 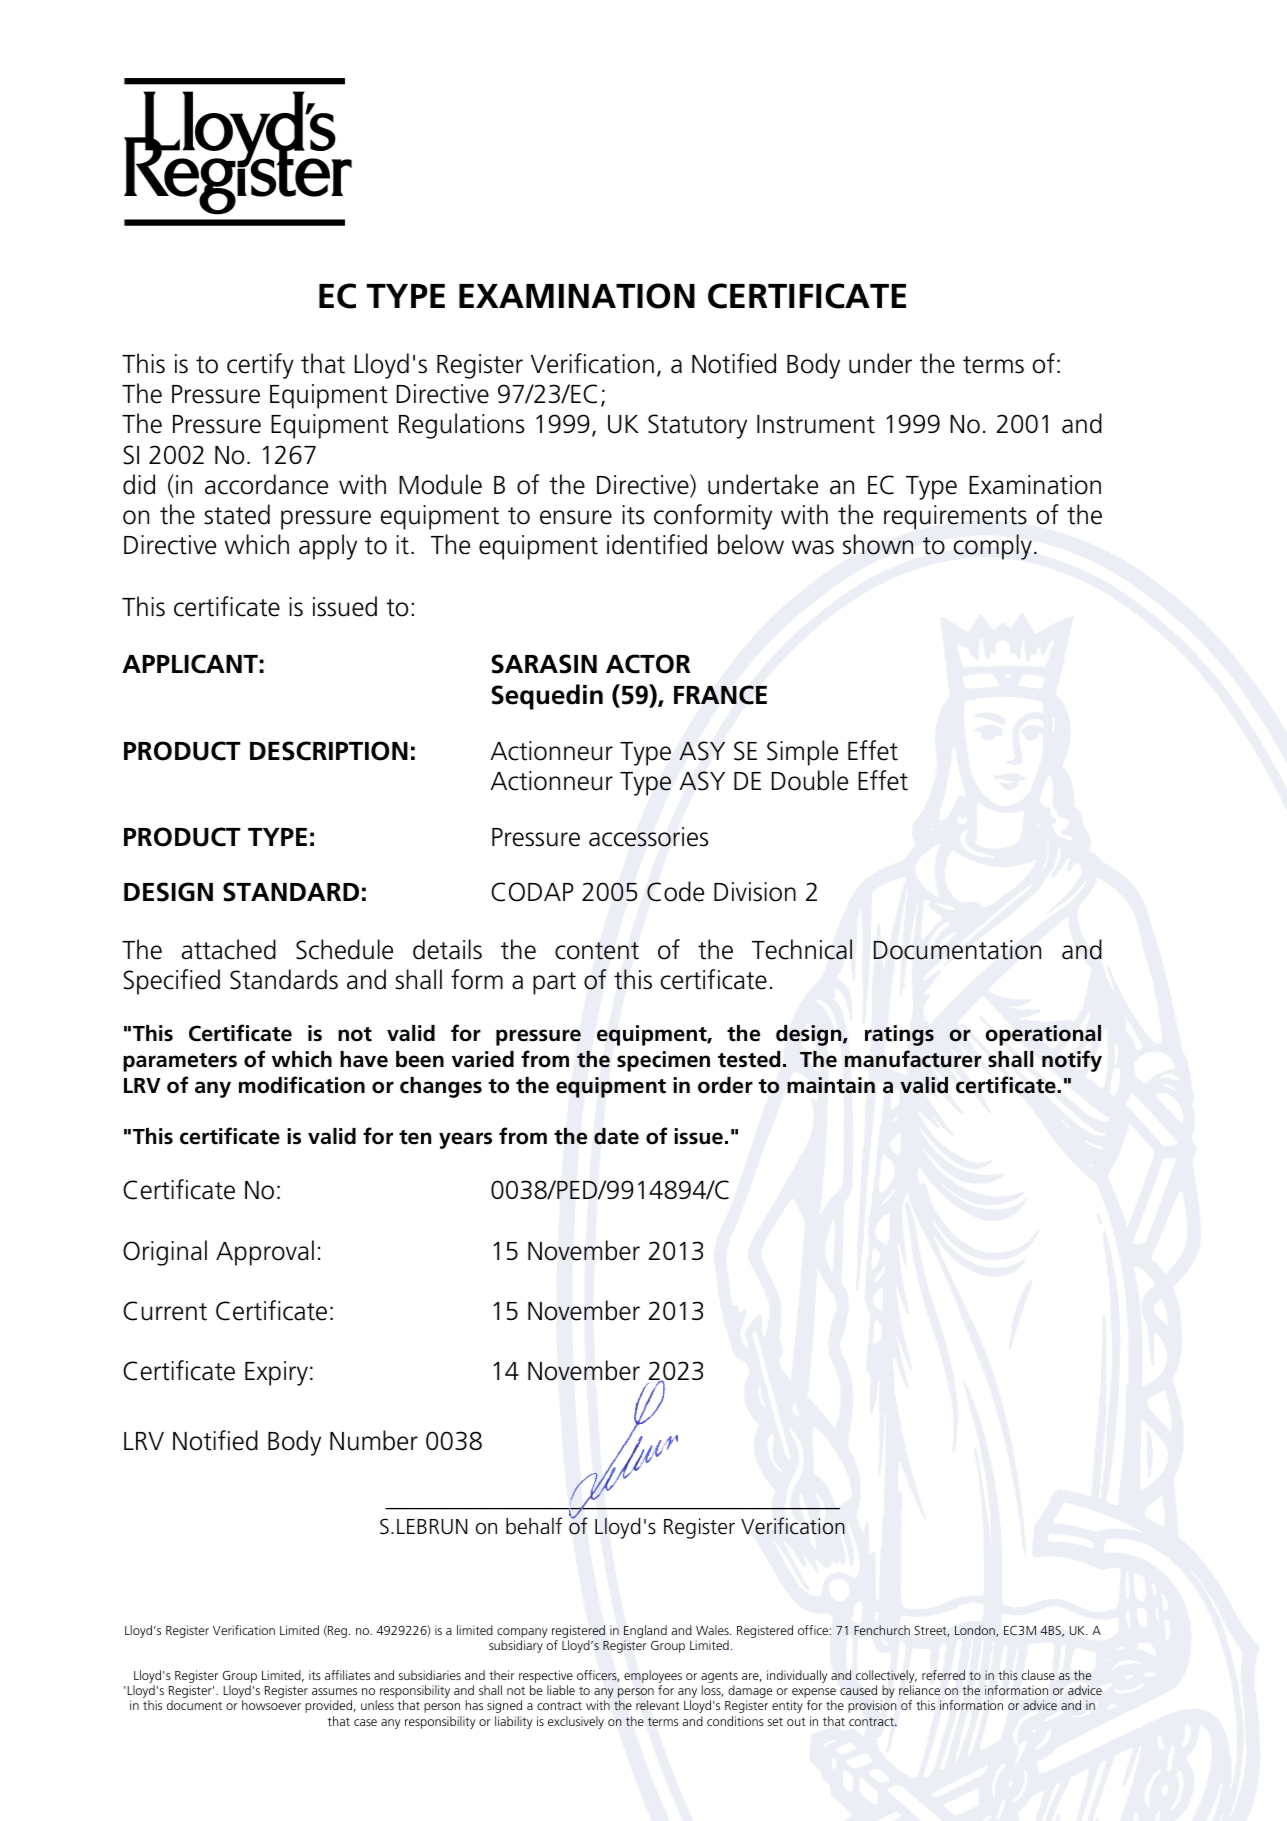 I want to click on maintain, so click(x=831, y=1085).
